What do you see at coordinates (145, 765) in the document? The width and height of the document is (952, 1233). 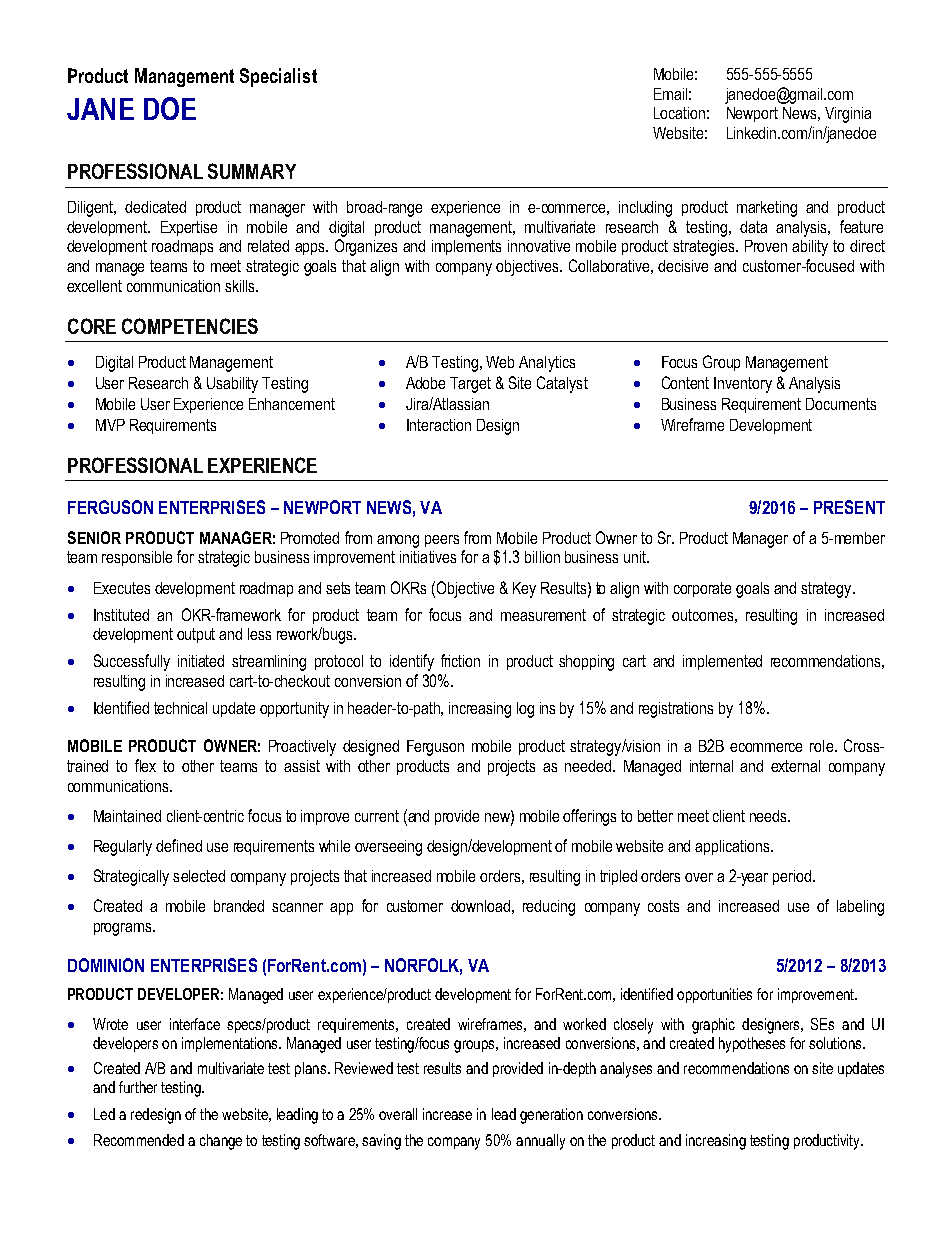 I see `flex` at bounding box center [145, 765].
